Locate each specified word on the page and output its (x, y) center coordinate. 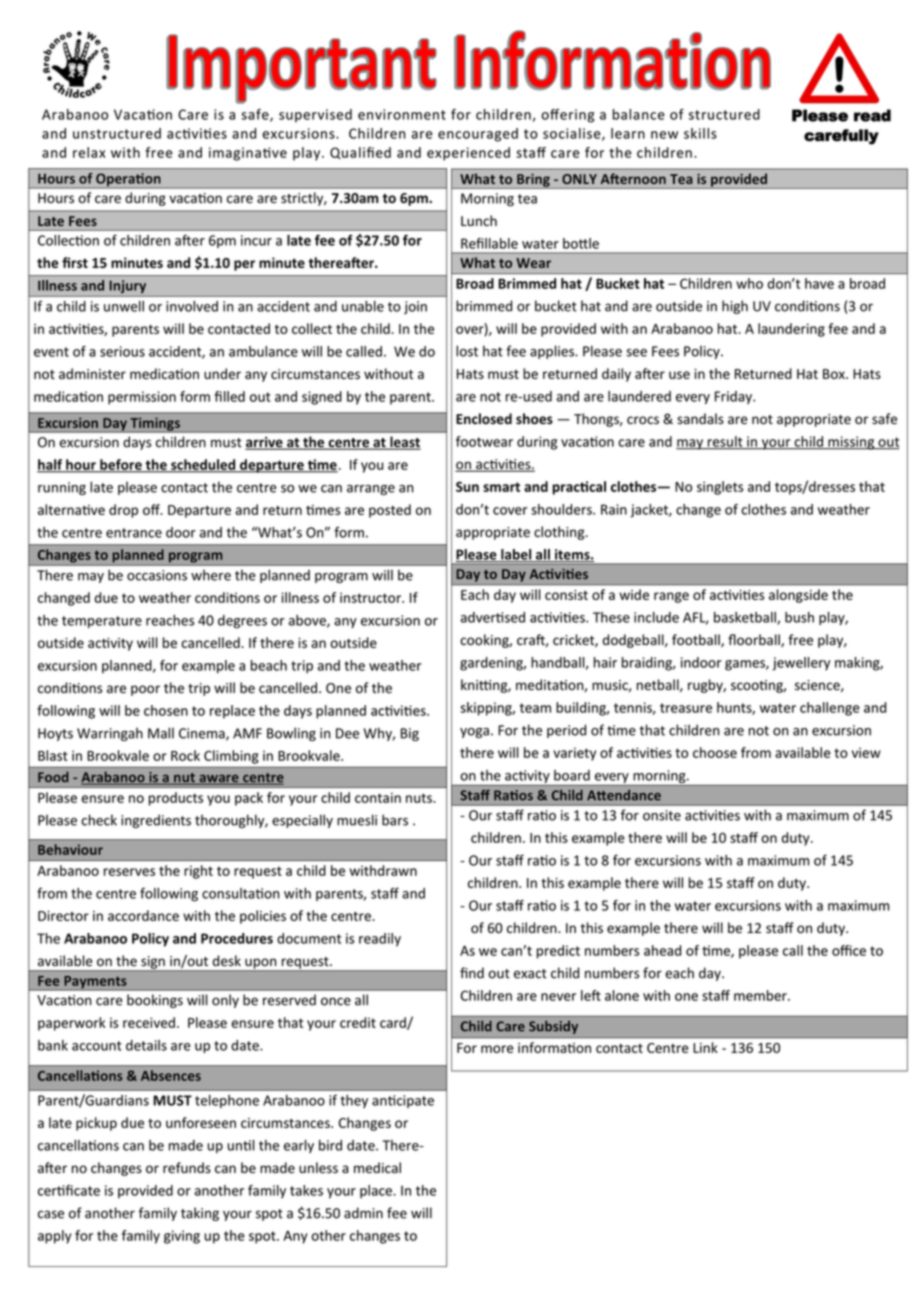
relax (89, 152)
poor (145, 690)
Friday (734, 397)
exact (530, 974)
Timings (155, 424)
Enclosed (484, 419)
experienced (468, 154)
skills (700, 133)
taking (200, 1214)
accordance (143, 915)
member (761, 995)
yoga (474, 733)
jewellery (801, 664)
